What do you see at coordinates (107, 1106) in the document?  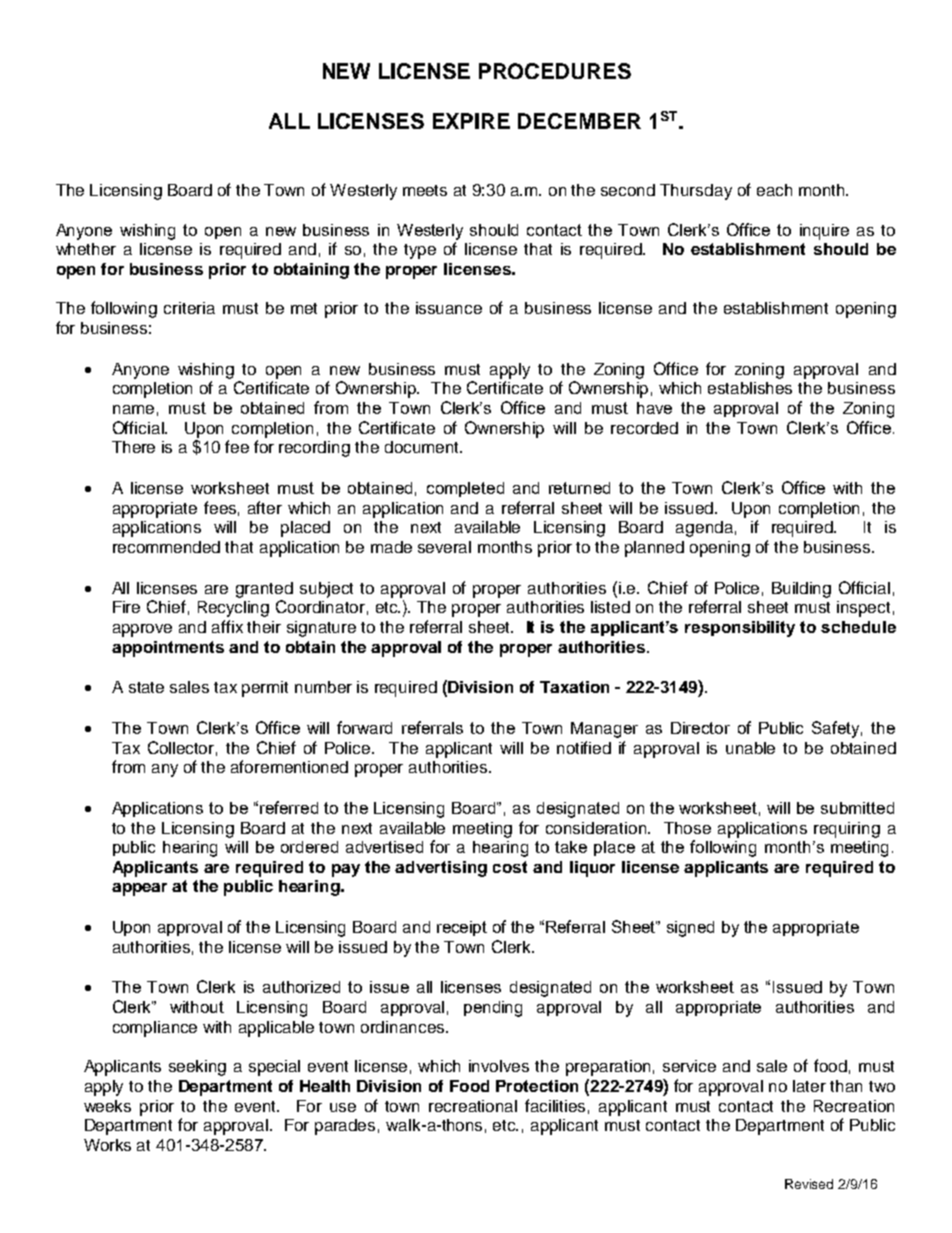 I see `weeks` at bounding box center [107, 1106].
